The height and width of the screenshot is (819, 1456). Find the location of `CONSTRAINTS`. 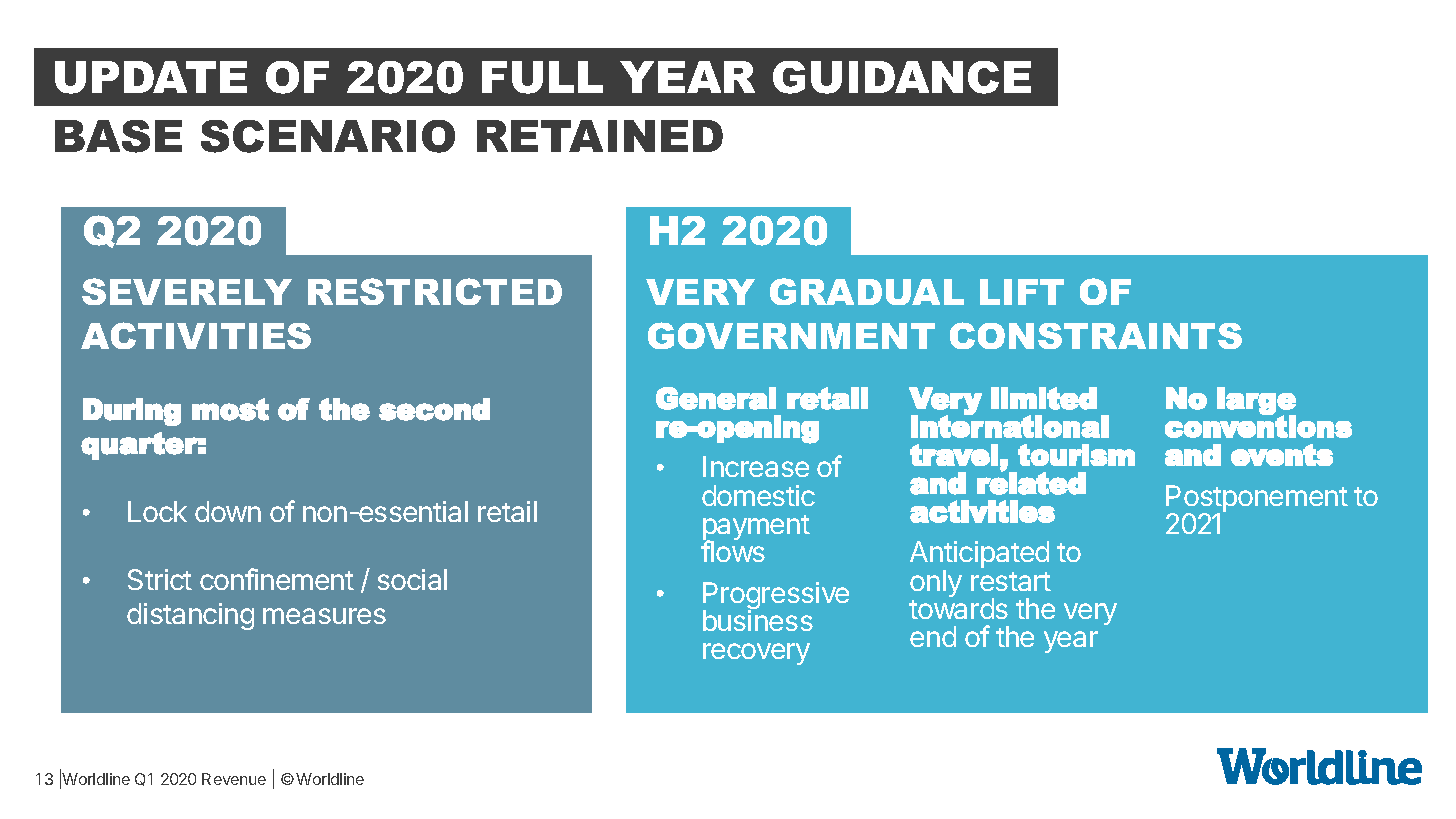

CONSTRAINTS is located at coordinates (1096, 335).
